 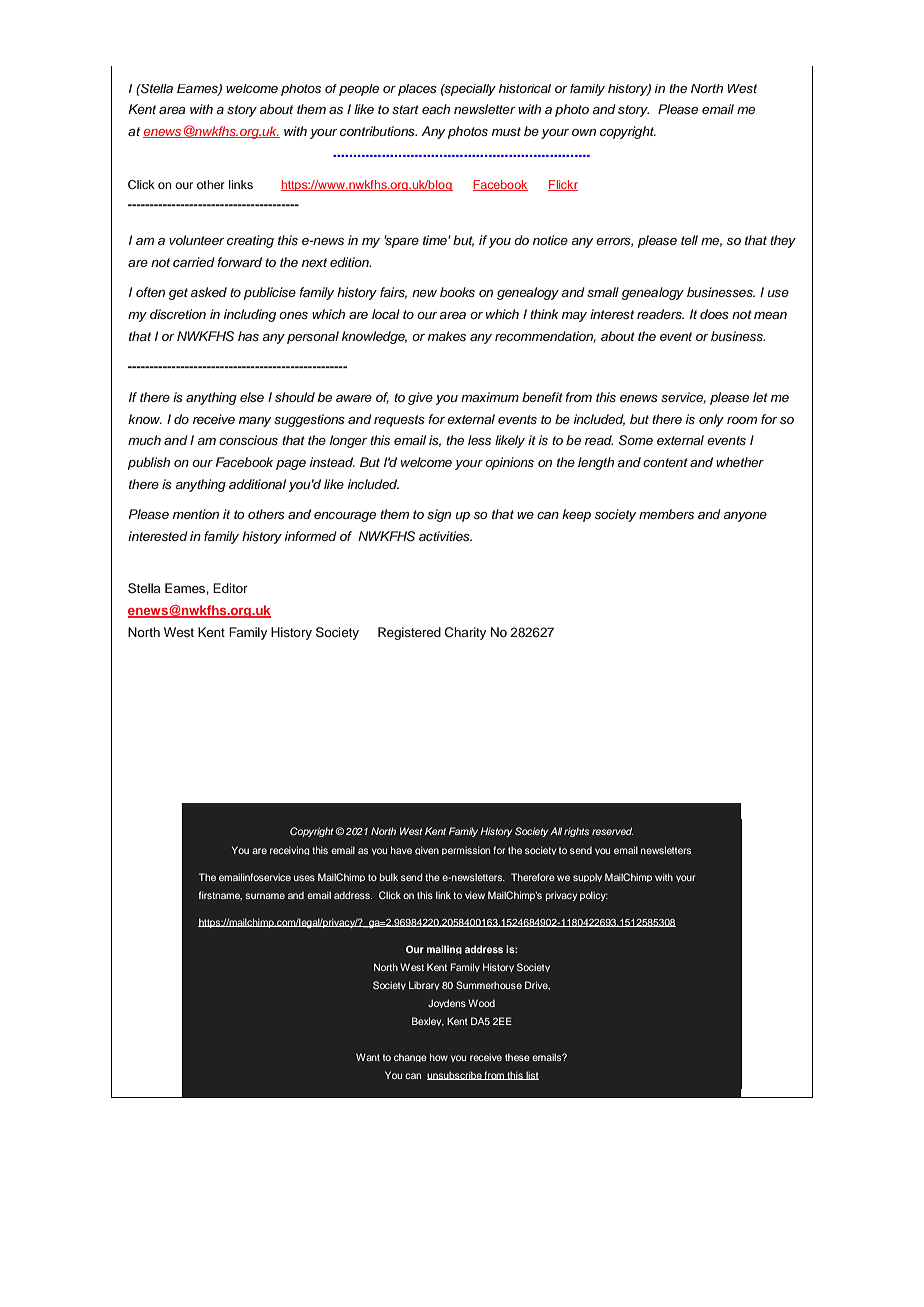 What do you see at coordinates (248, 440) in the document?
I see `conscious` at bounding box center [248, 440].
